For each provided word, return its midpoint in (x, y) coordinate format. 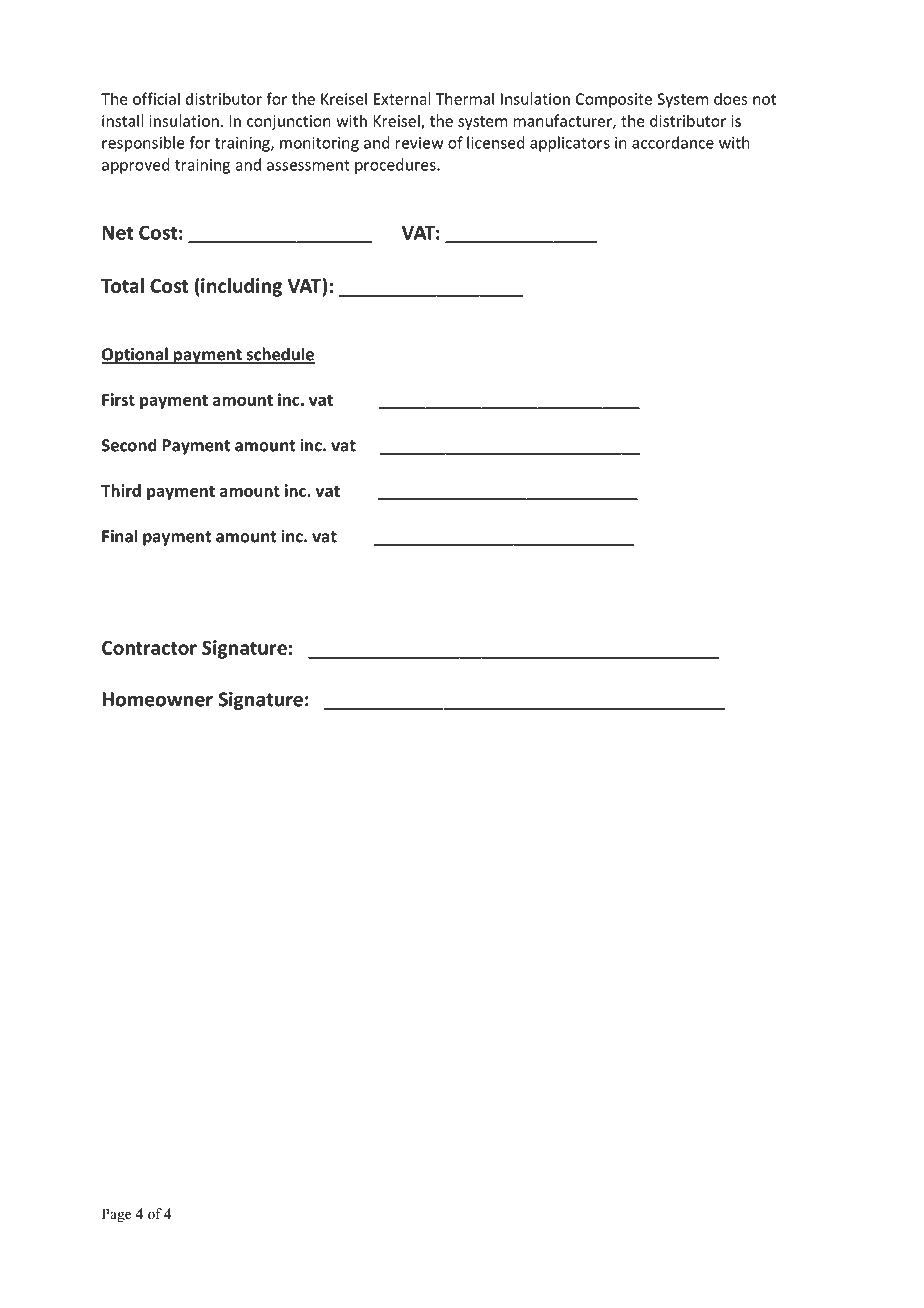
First (118, 399)
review (420, 143)
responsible (143, 144)
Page (116, 1215)
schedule (279, 355)
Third (121, 490)
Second (129, 445)
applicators (570, 144)
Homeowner (157, 699)
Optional (135, 355)
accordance (673, 142)
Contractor (149, 648)
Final (119, 536)
